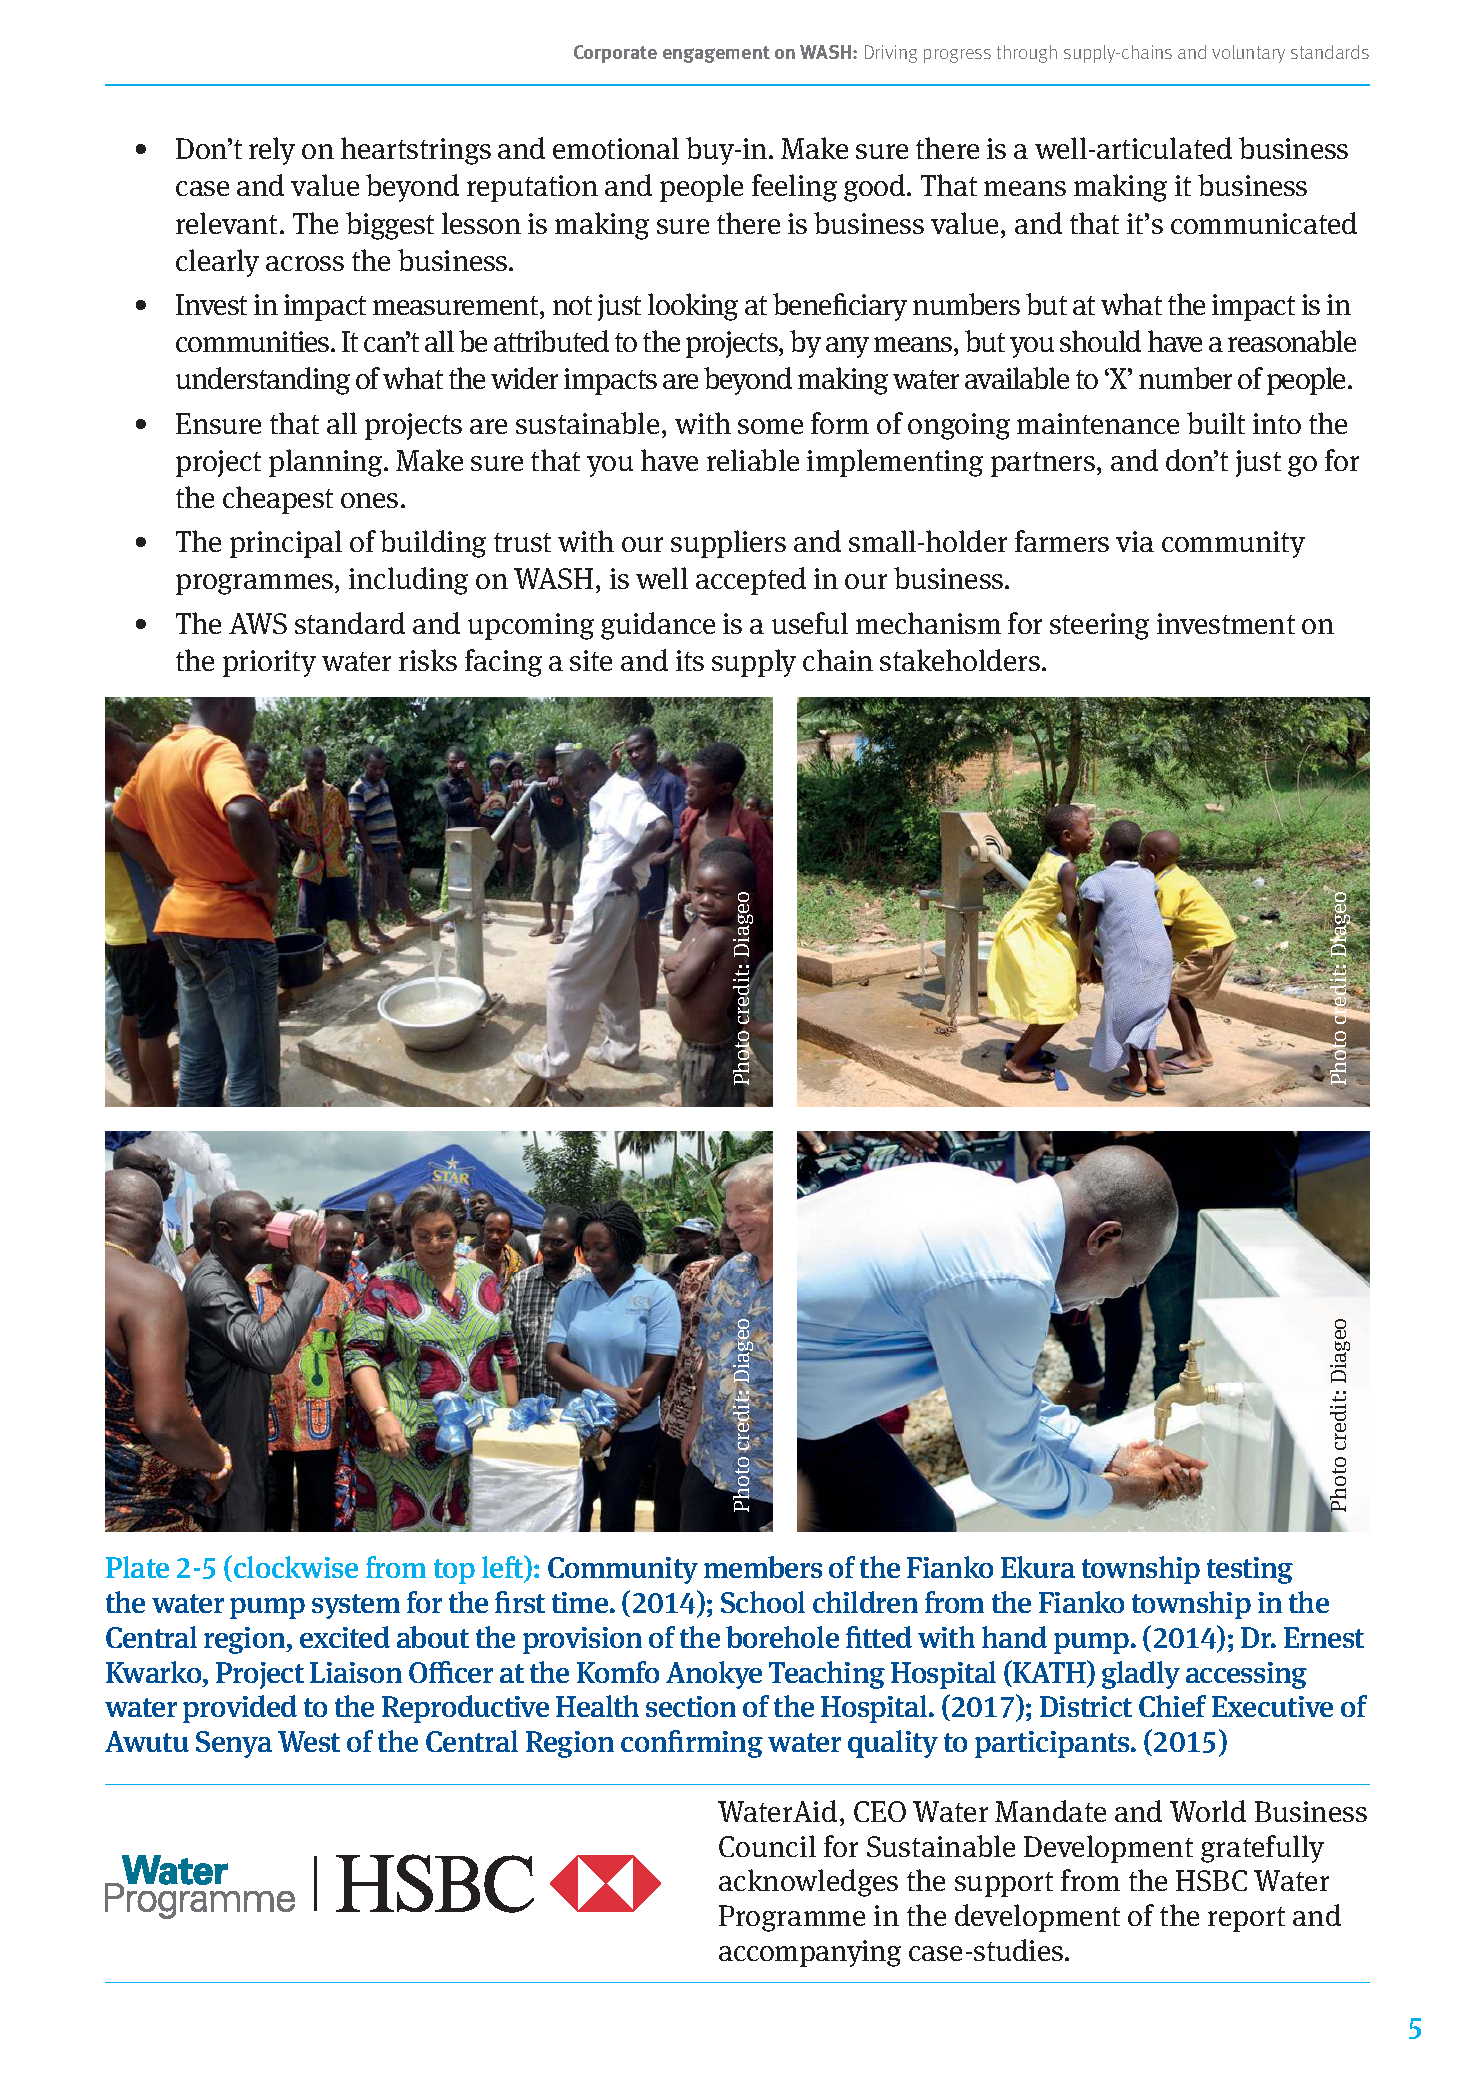 The image size is (1475, 2087). What do you see at coordinates (716, 54) in the screenshot?
I see `engagement` at bounding box center [716, 54].
